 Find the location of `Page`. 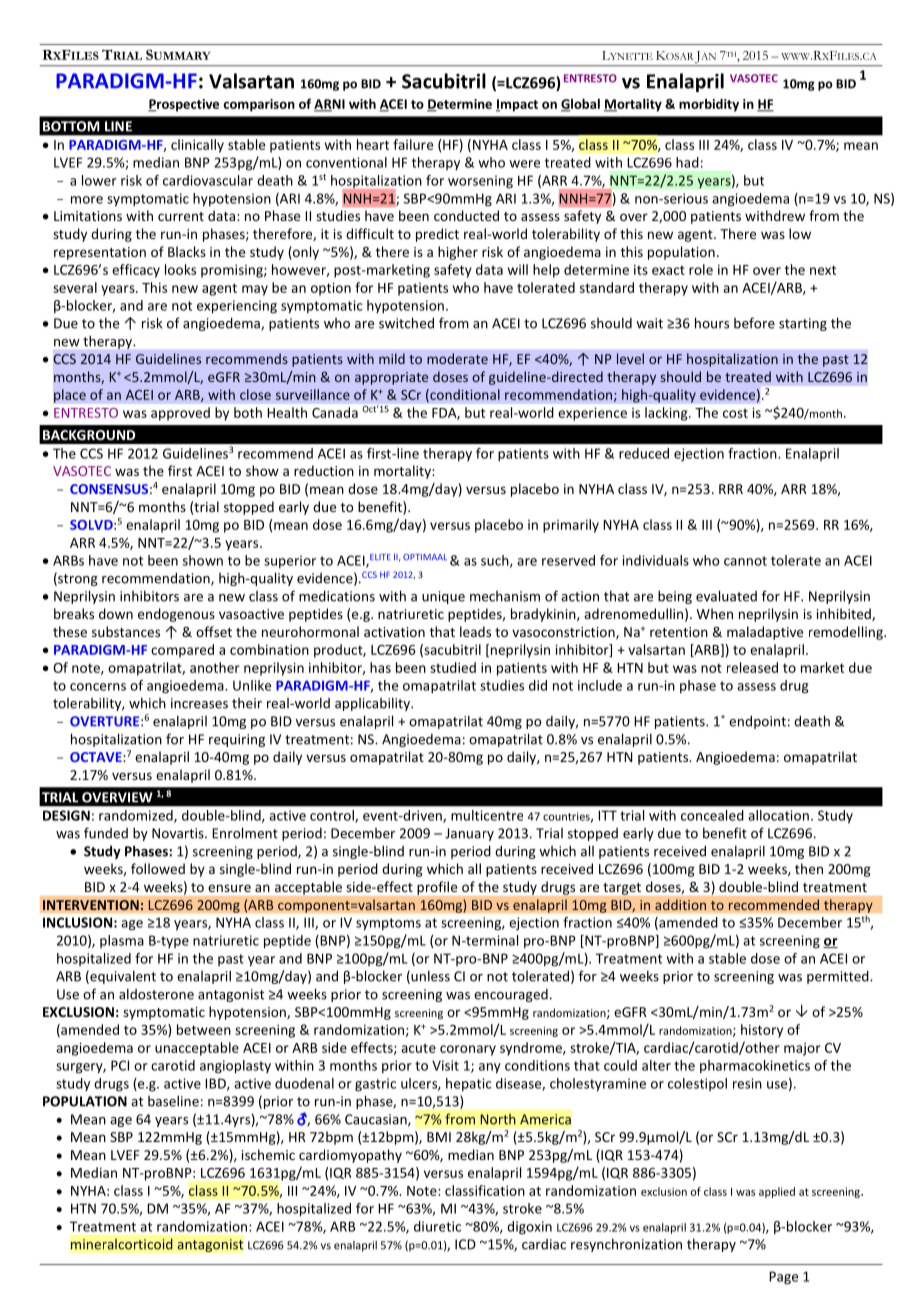

Page is located at coordinates (783, 1278).
